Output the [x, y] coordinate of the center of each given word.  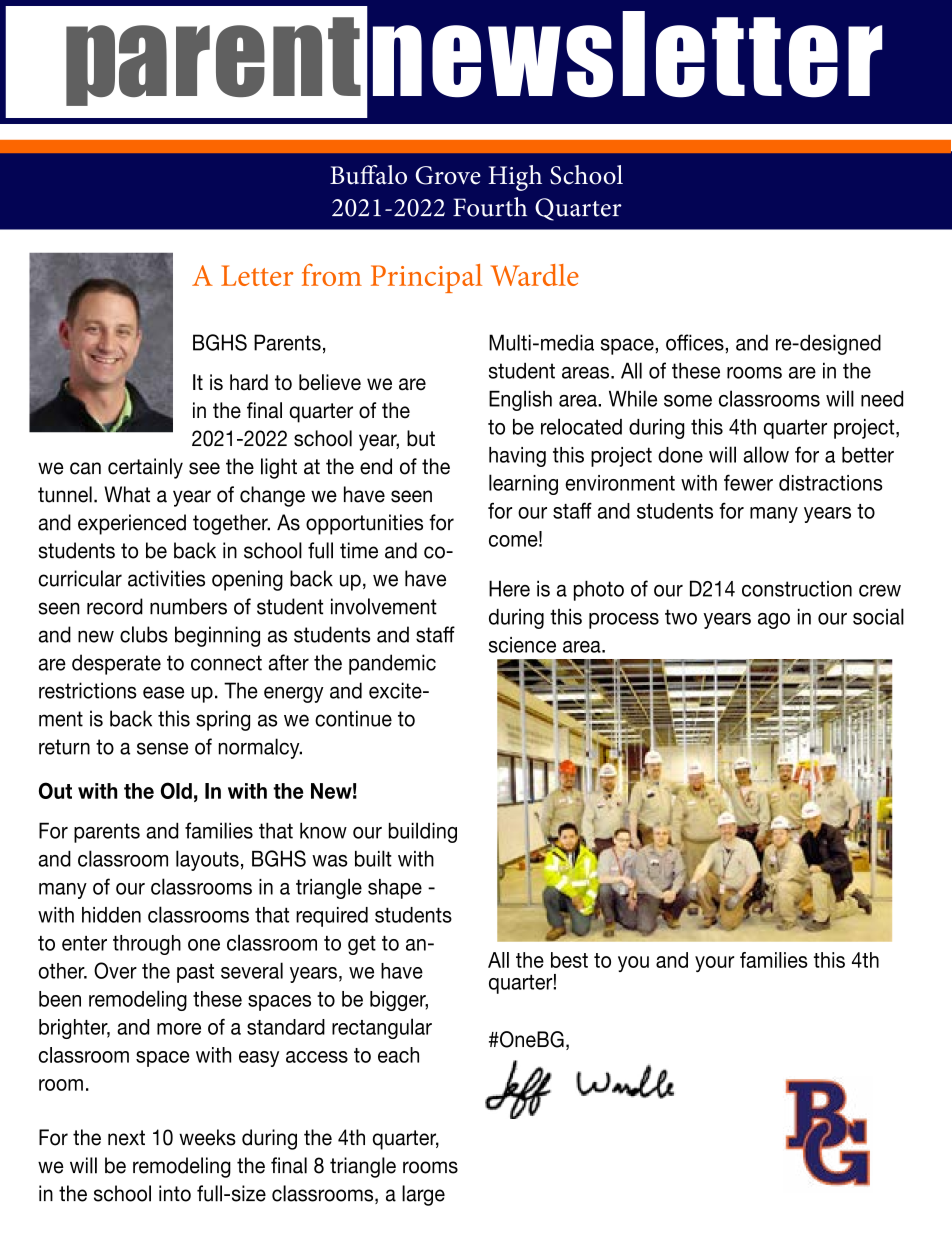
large [423, 1195]
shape [395, 889]
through [147, 945]
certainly [145, 468]
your [714, 964]
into [175, 1193]
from [332, 274]
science [522, 645]
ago [774, 621]
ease [163, 692]
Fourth [490, 207]
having [517, 457]
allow [766, 454]
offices [695, 342]
